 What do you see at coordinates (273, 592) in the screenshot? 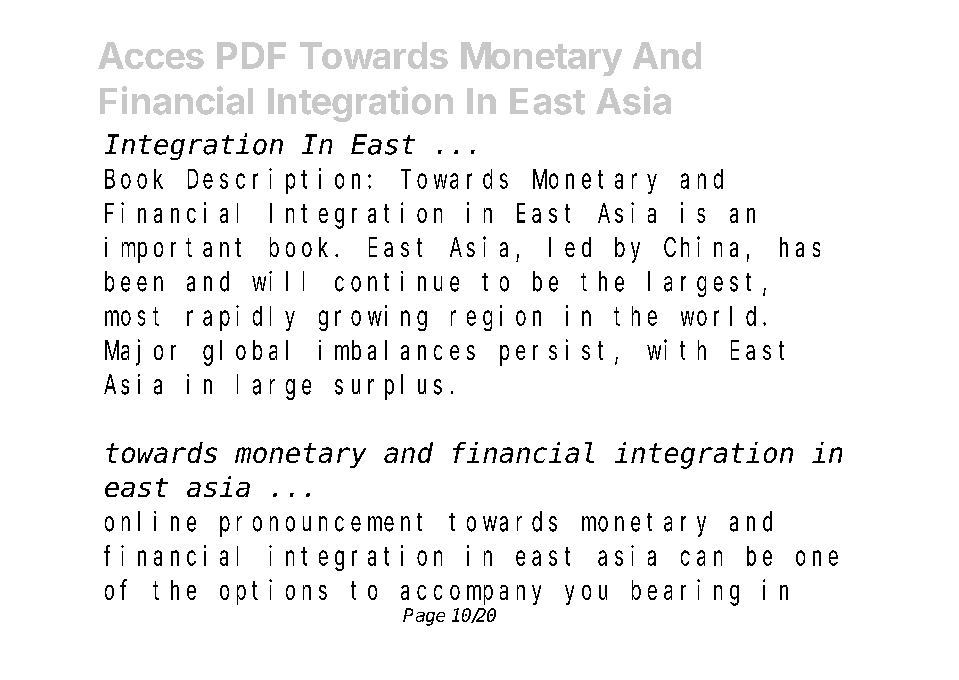
I see `options` at bounding box center [273, 592].
